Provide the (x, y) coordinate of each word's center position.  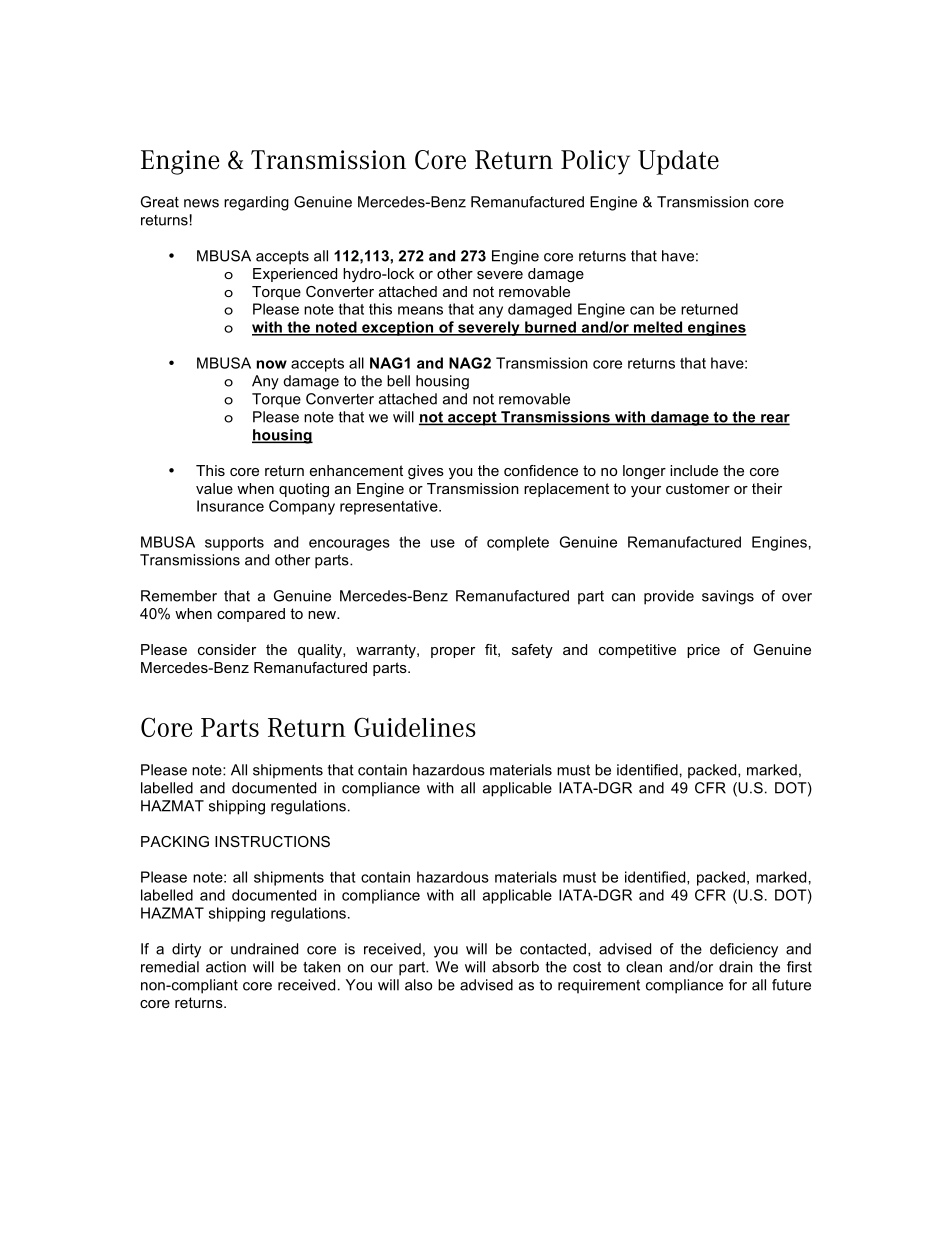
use (443, 543)
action (226, 967)
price (703, 651)
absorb (515, 967)
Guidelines (415, 727)
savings (728, 597)
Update (678, 162)
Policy (595, 162)
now (272, 364)
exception (398, 328)
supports (234, 544)
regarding (256, 203)
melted (658, 328)
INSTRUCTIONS (272, 841)
